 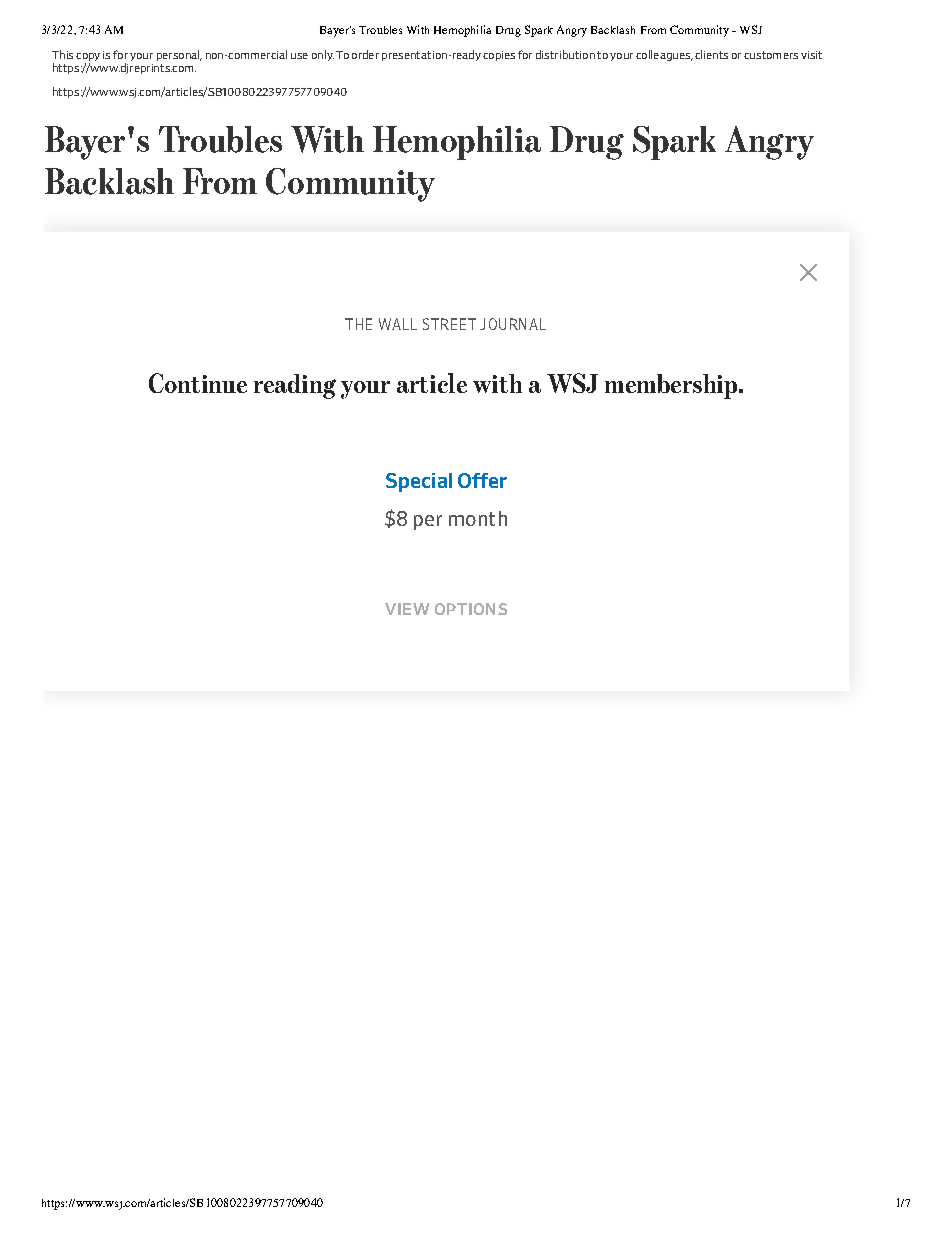 I want to click on Continue, so click(x=198, y=383).
